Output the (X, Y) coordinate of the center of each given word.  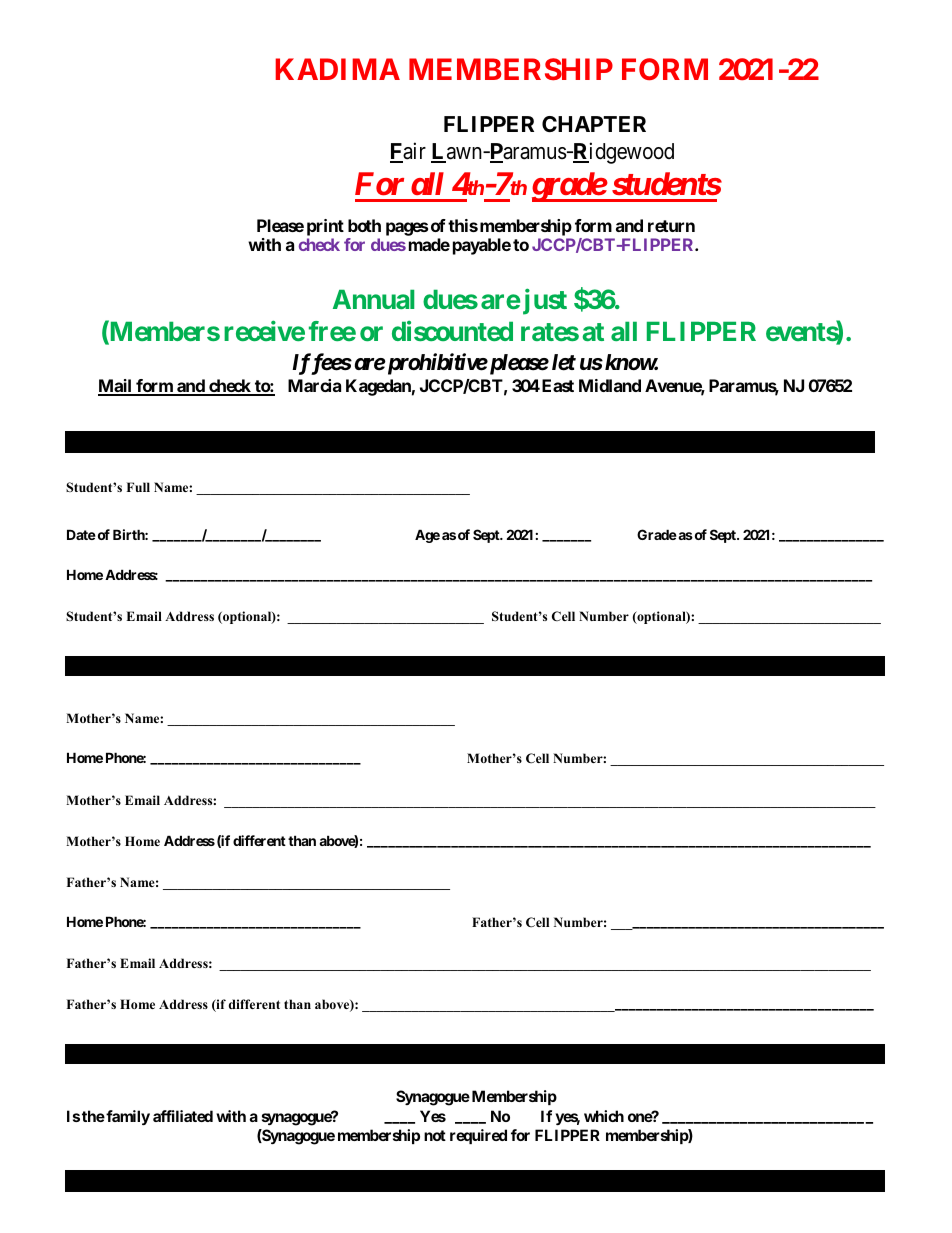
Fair (408, 152)
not (435, 1135)
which (604, 1116)
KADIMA (337, 69)
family (127, 1117)
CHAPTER (594, 124)
